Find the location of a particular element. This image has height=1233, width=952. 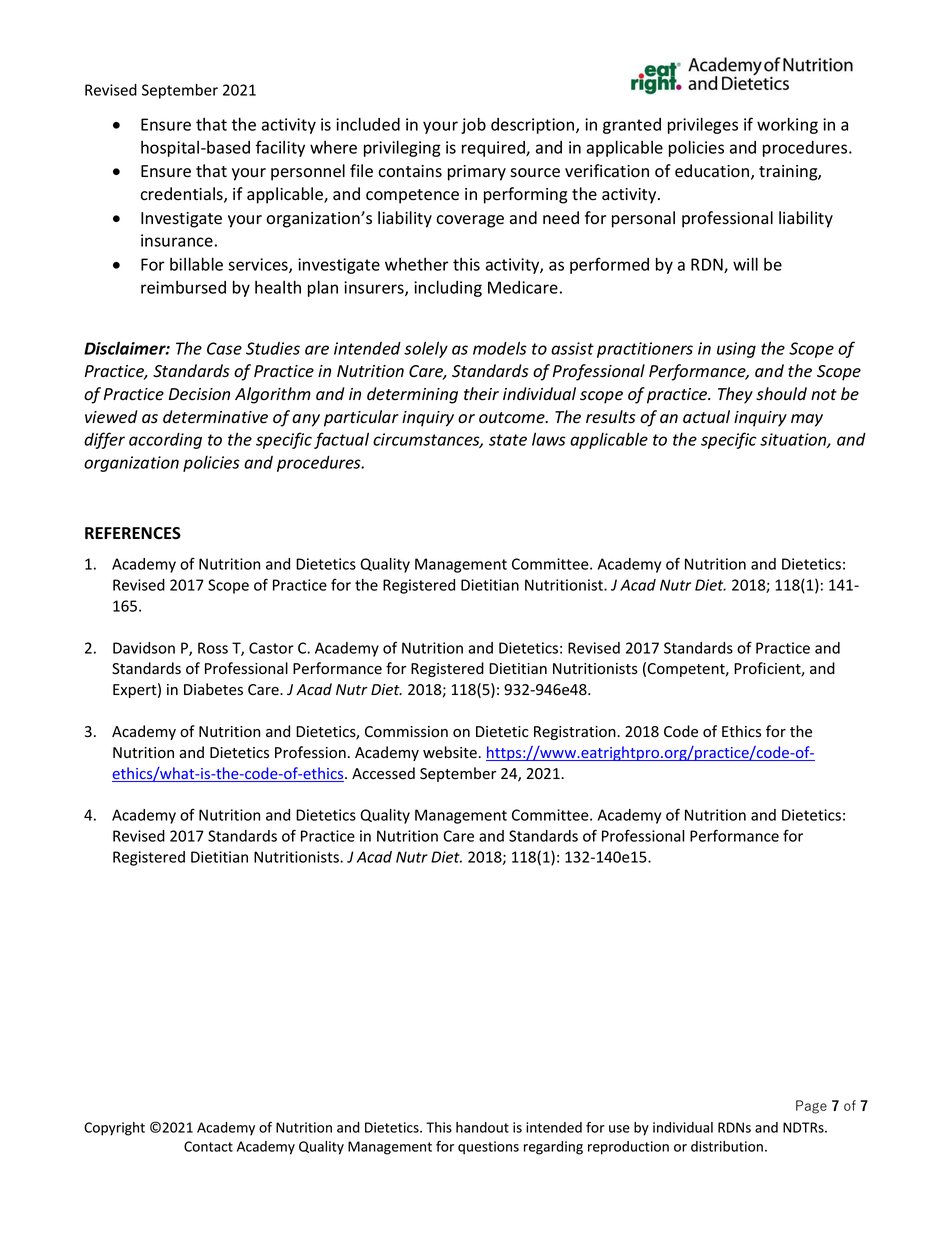

Diabetes is located at coordinates (213, 689).
